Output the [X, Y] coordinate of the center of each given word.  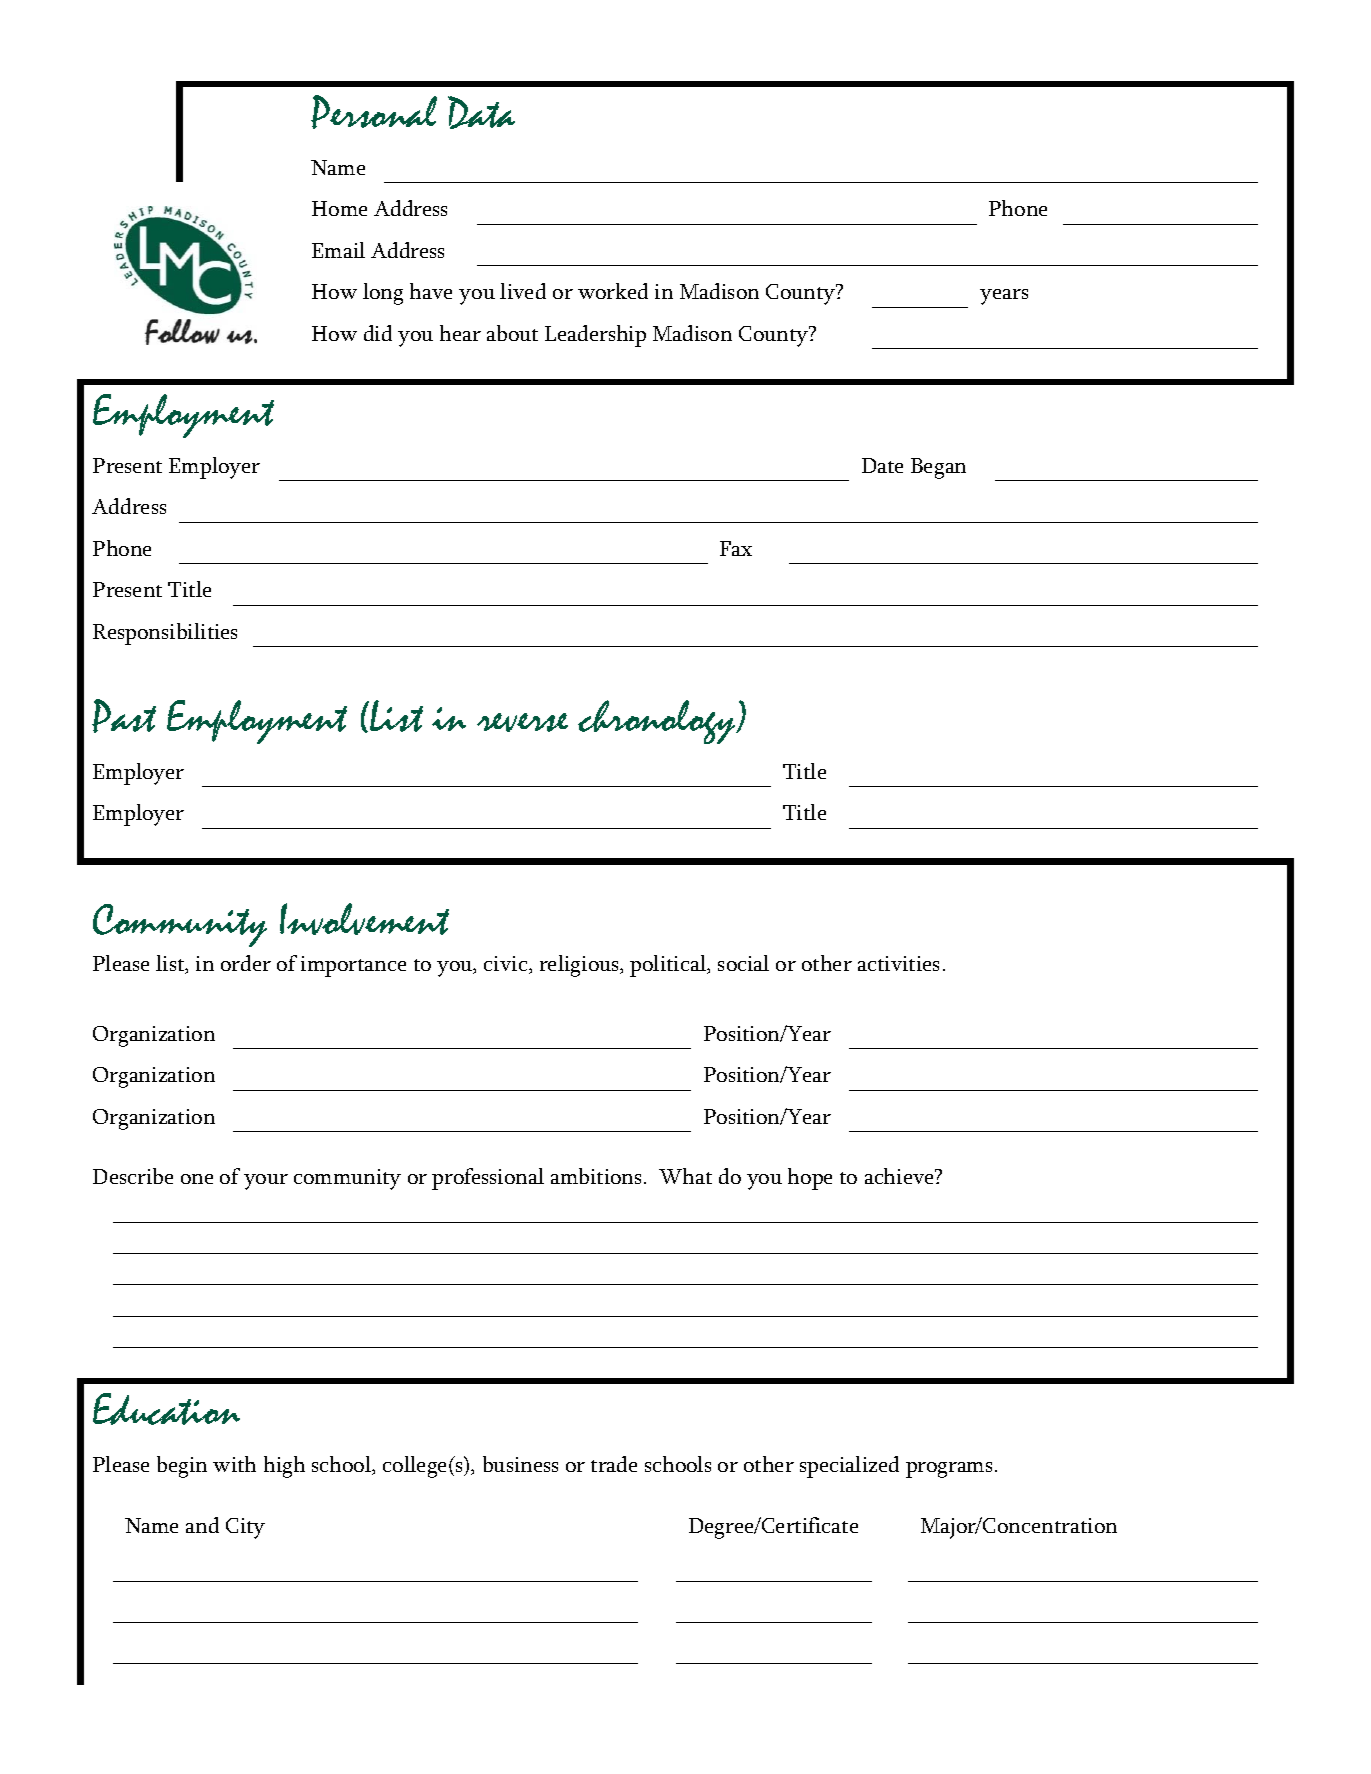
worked [613, 291]
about [512, 333]
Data [481, 112]
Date [882, 465]
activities [898, 963]
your [266, 1182]
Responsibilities [165, 634]
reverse [522, 722]
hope [810, 1179]
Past [124, 716]
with [234, 1464]
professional [488, 1179]
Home [339, 208]
